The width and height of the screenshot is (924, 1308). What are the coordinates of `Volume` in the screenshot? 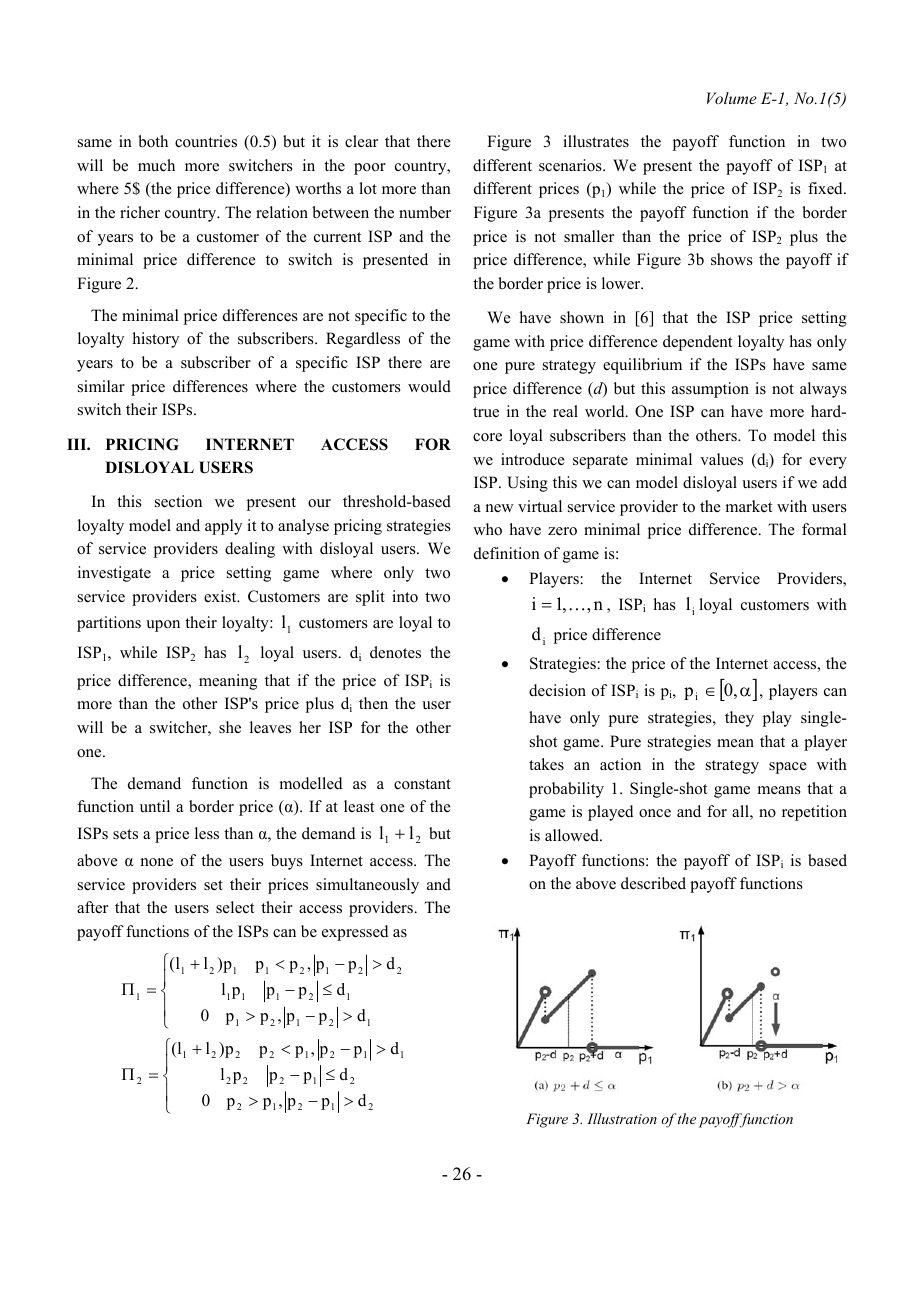 It's located at (732, 98).
